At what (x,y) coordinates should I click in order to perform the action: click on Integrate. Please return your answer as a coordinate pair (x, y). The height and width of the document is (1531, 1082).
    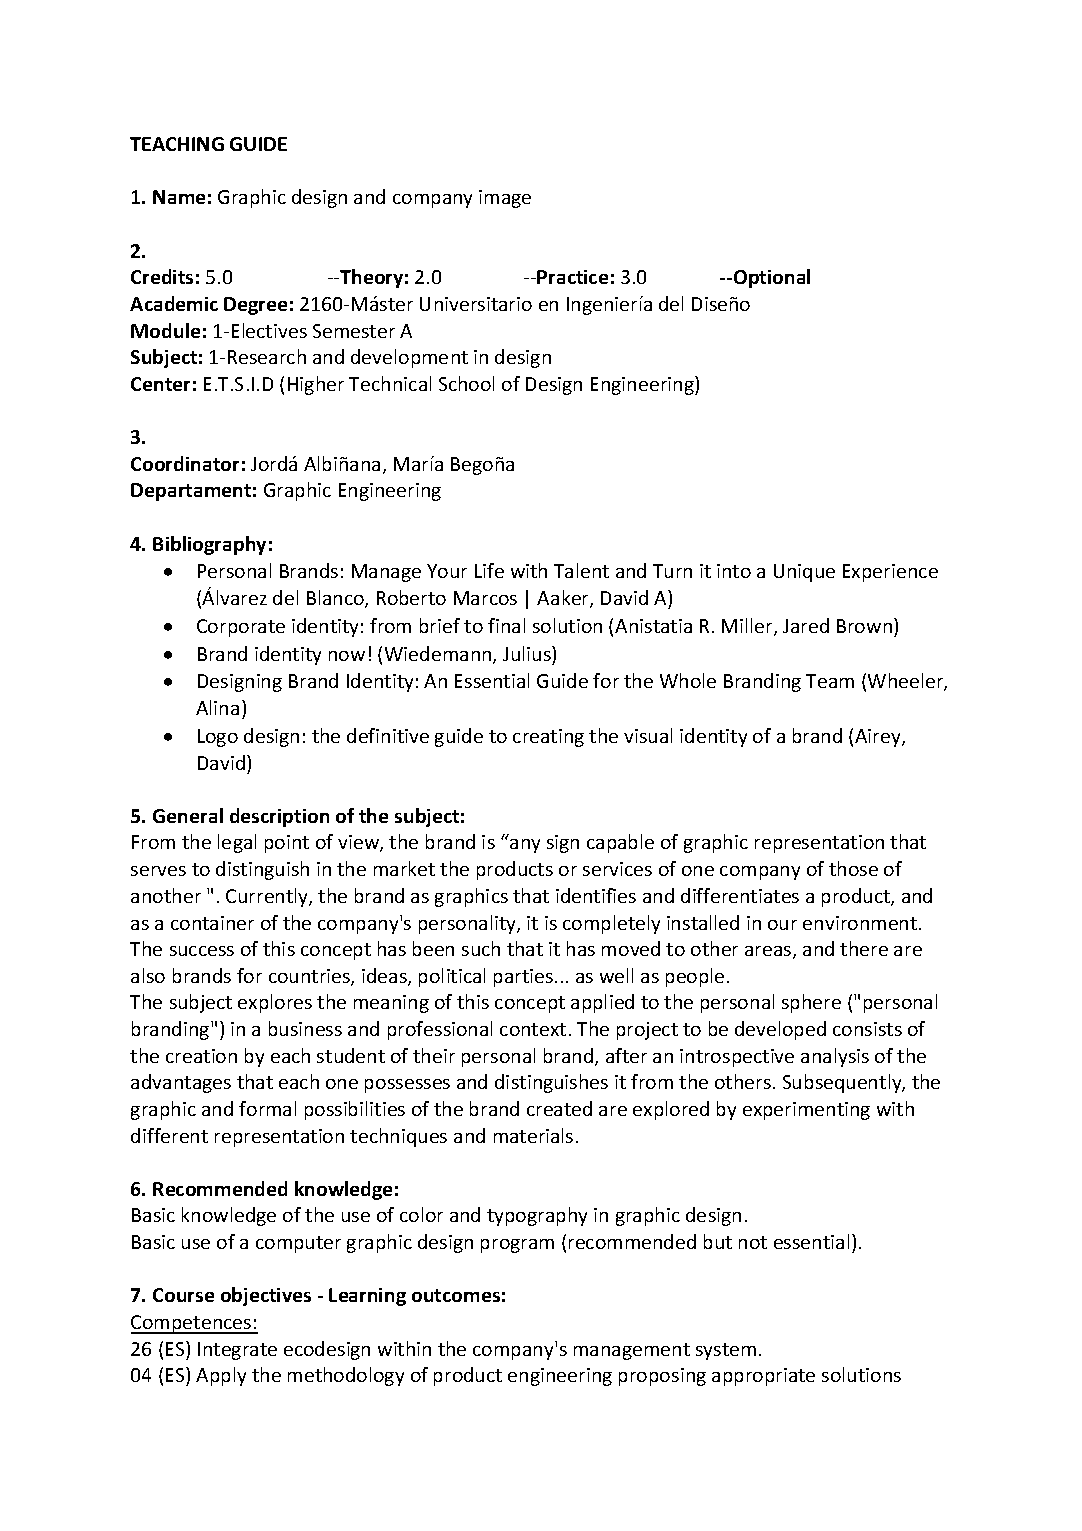
    Looking at the image, I should click on (237, 1351).
